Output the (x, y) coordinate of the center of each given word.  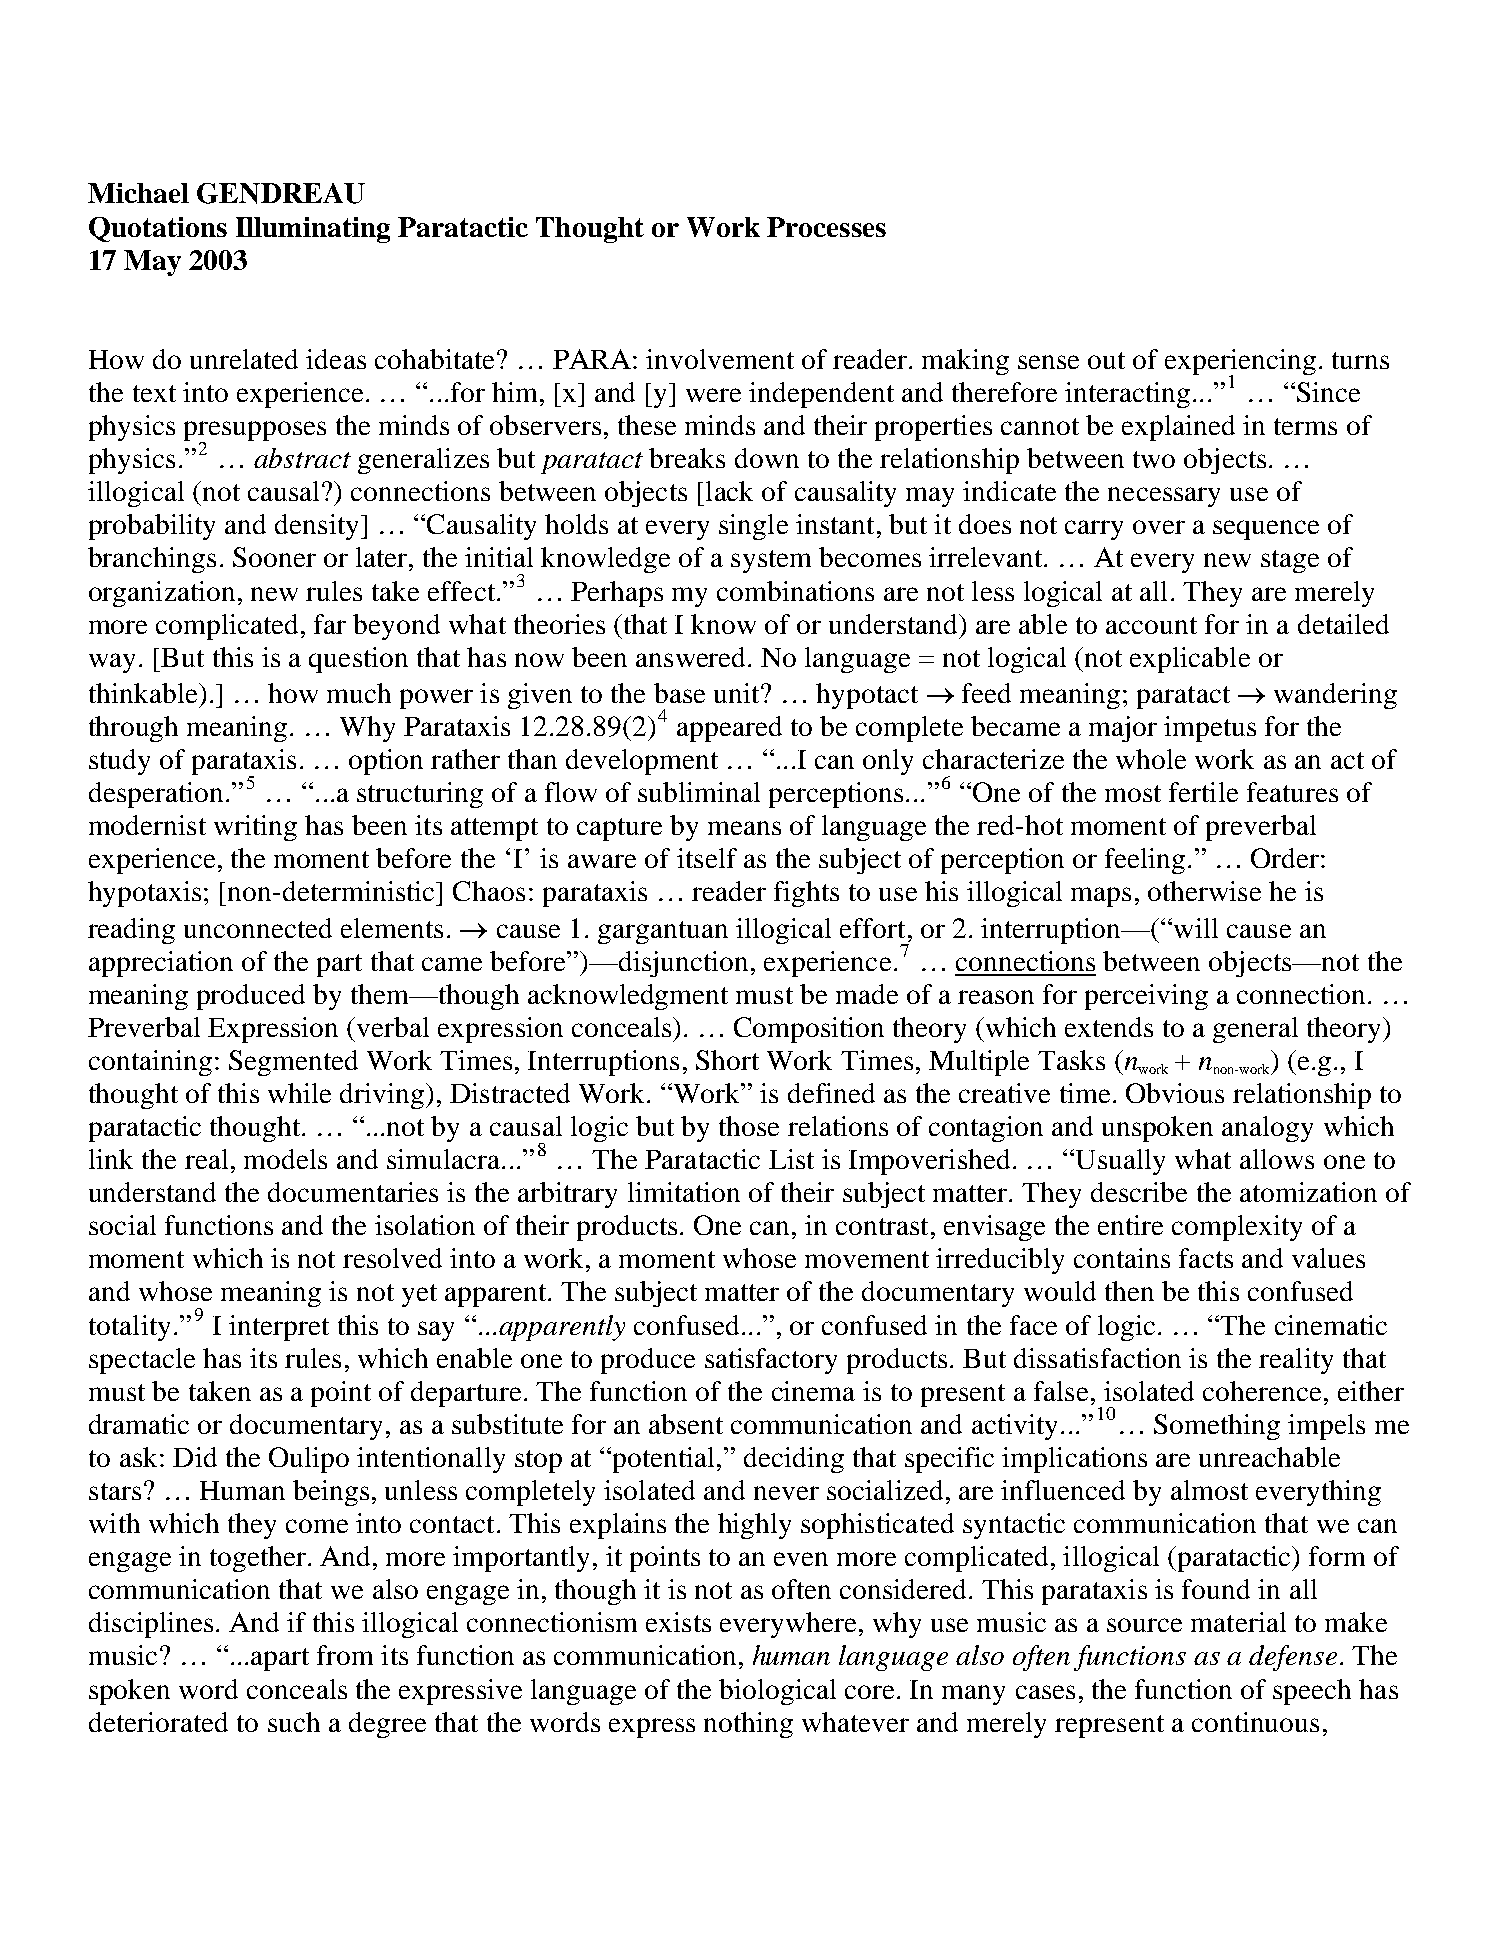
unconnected (258, 928)
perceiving (1146, 997)
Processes (826, 227)
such (294, 1722)
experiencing (1240, 363)
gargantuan (663, 932)
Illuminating (313, 230)
